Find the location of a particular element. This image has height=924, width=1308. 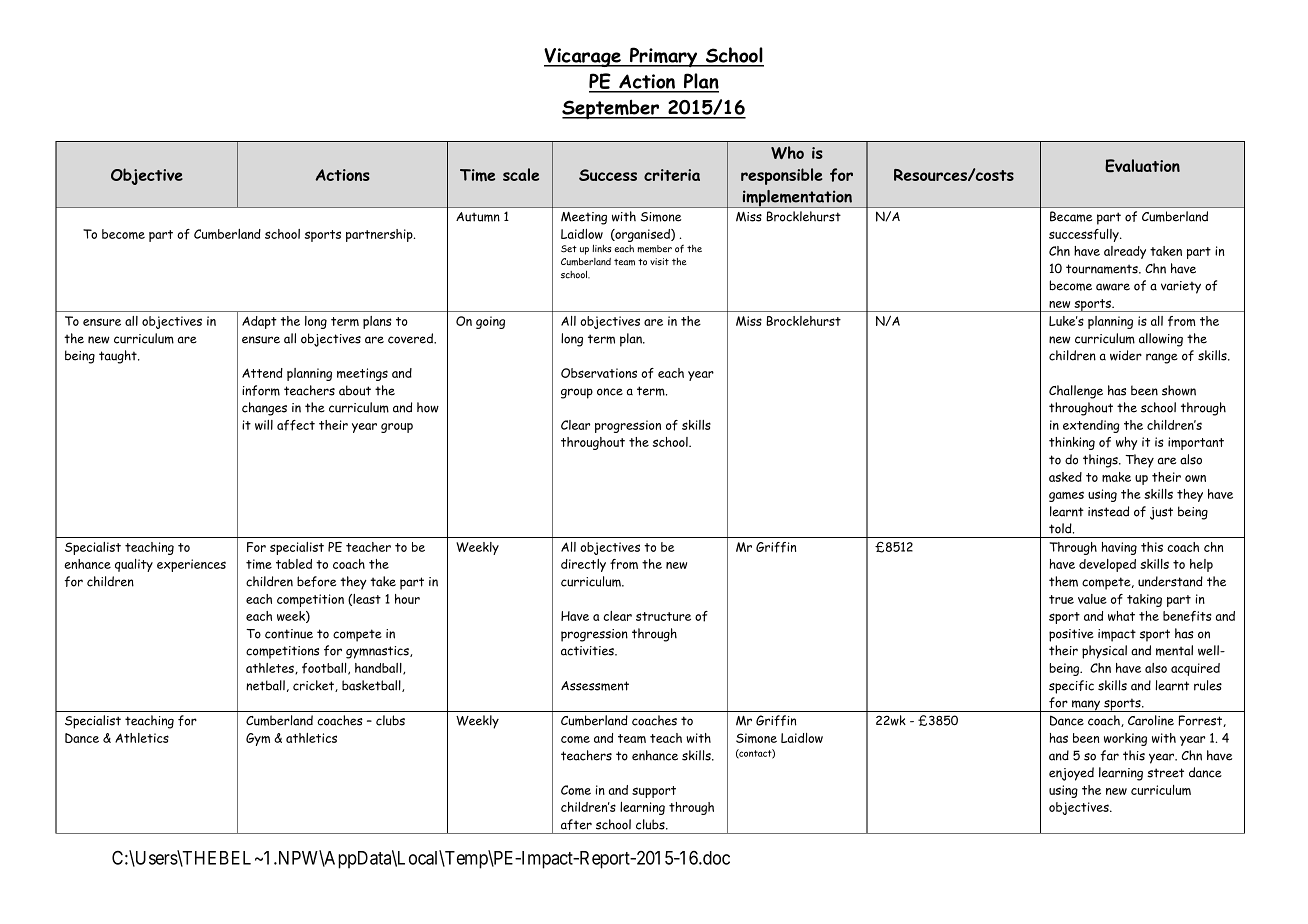

thinking is located at coordinates (1072, 443).
